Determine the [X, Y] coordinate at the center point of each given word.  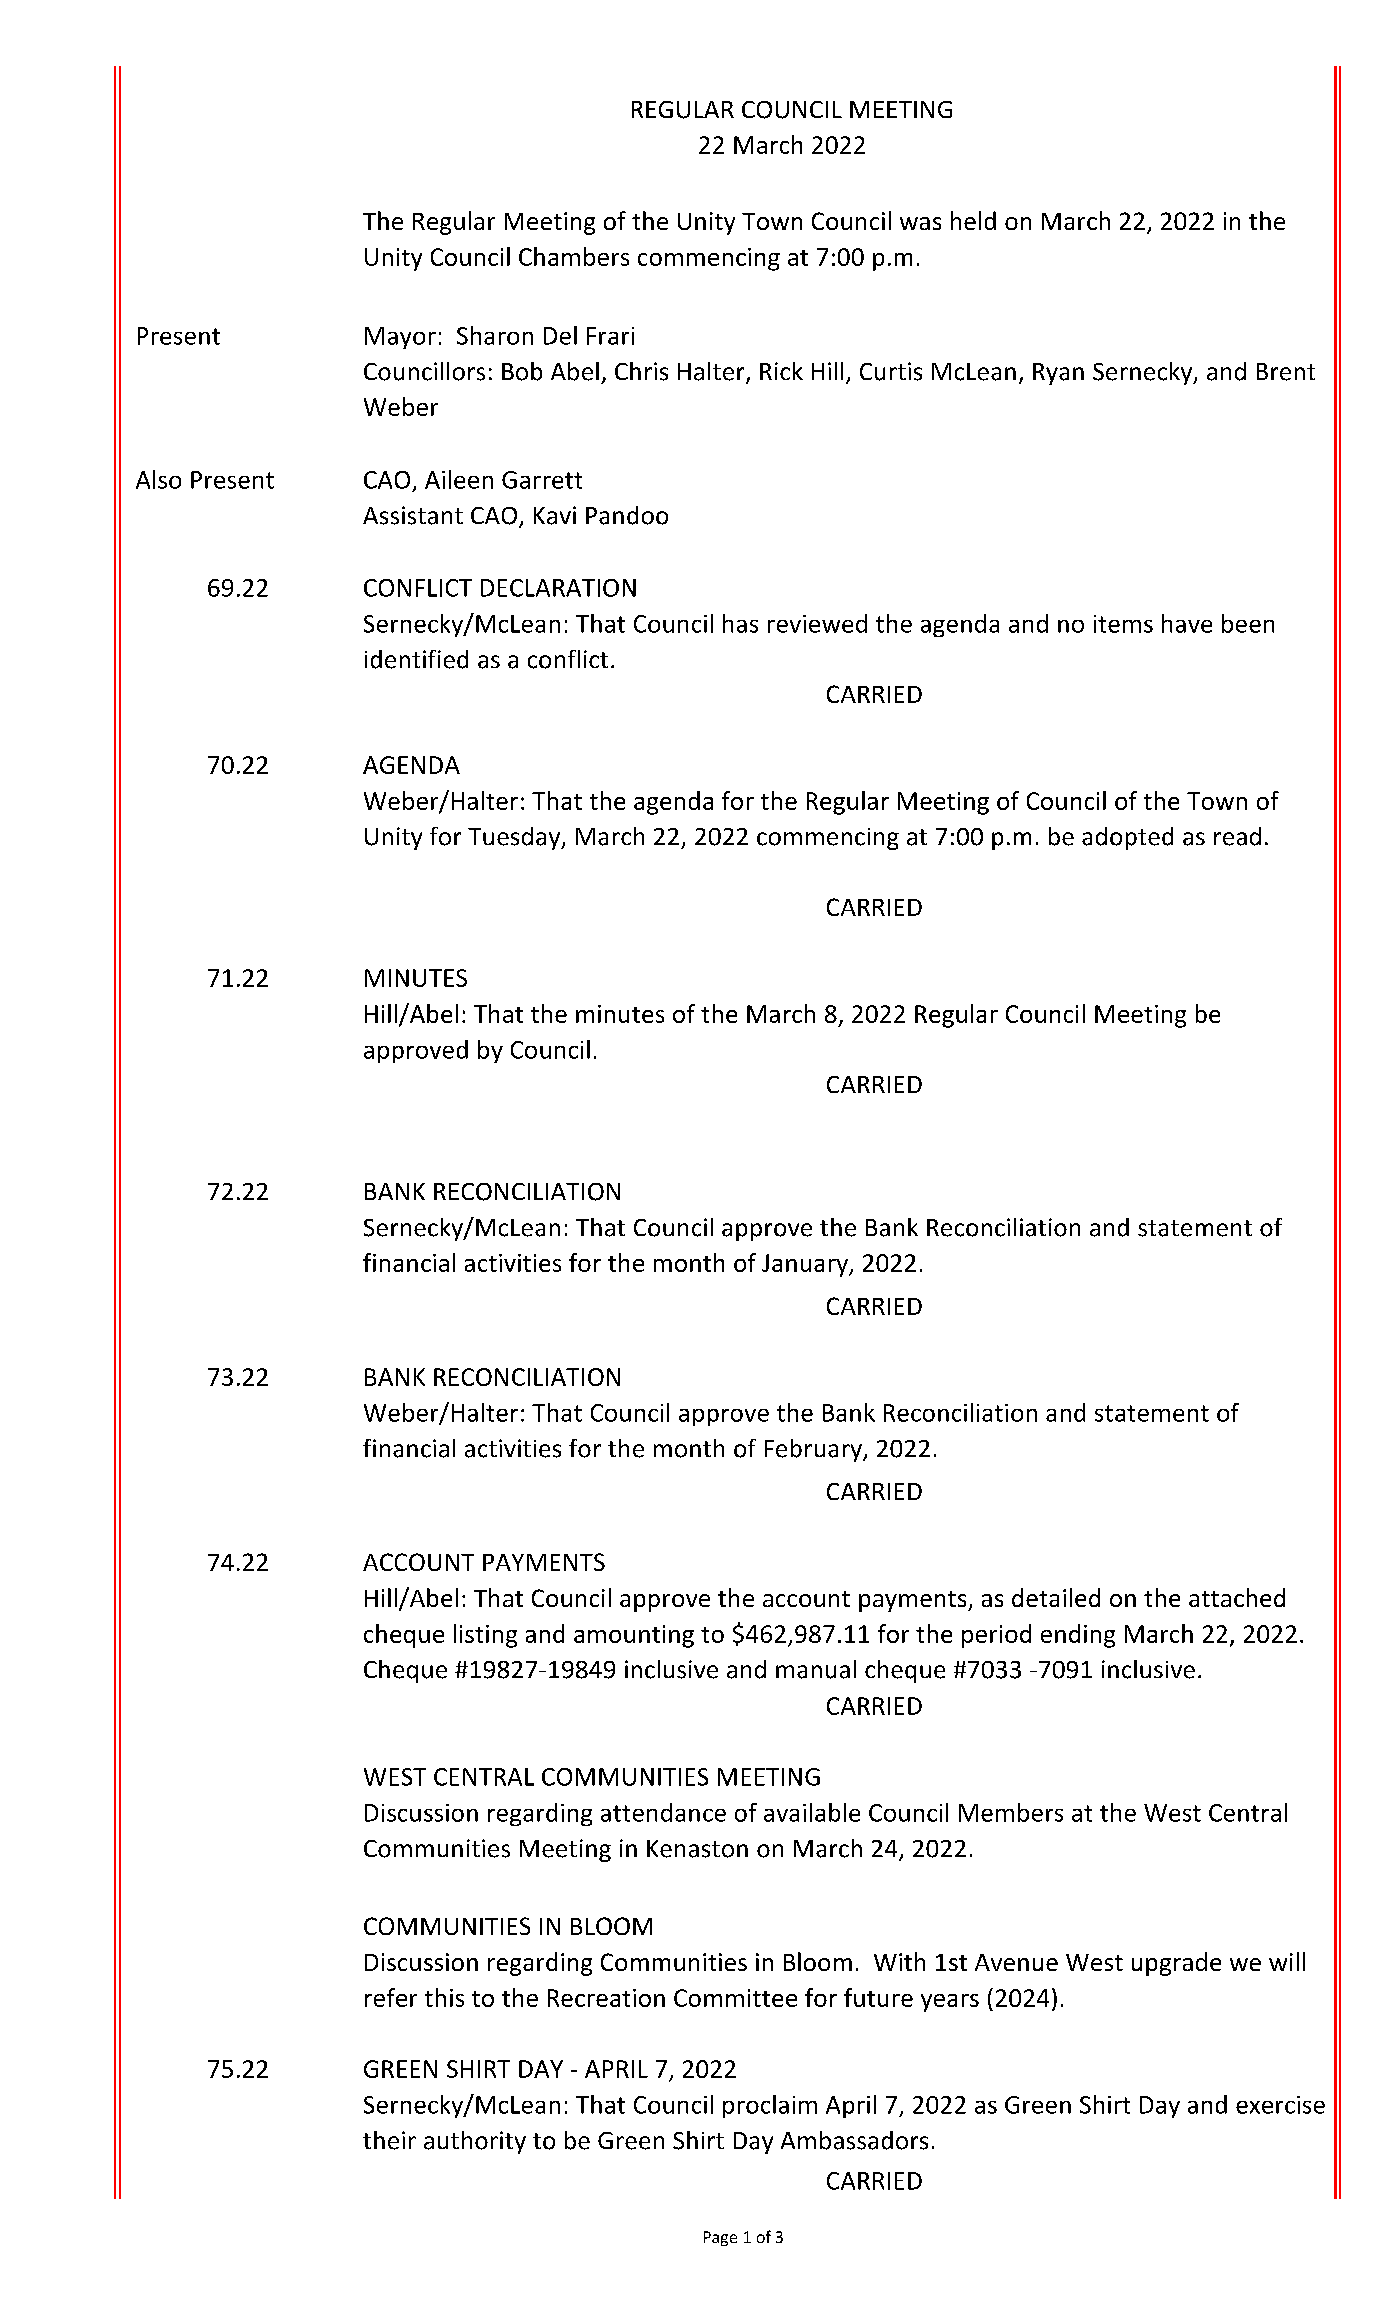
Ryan [1058, 374]
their [389, 2140]
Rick [781, 371]
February [814, 1450]
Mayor [400, 338]
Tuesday [515, 838]
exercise [1280, 2105]
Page [720, 2238]
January [806, 1265]
